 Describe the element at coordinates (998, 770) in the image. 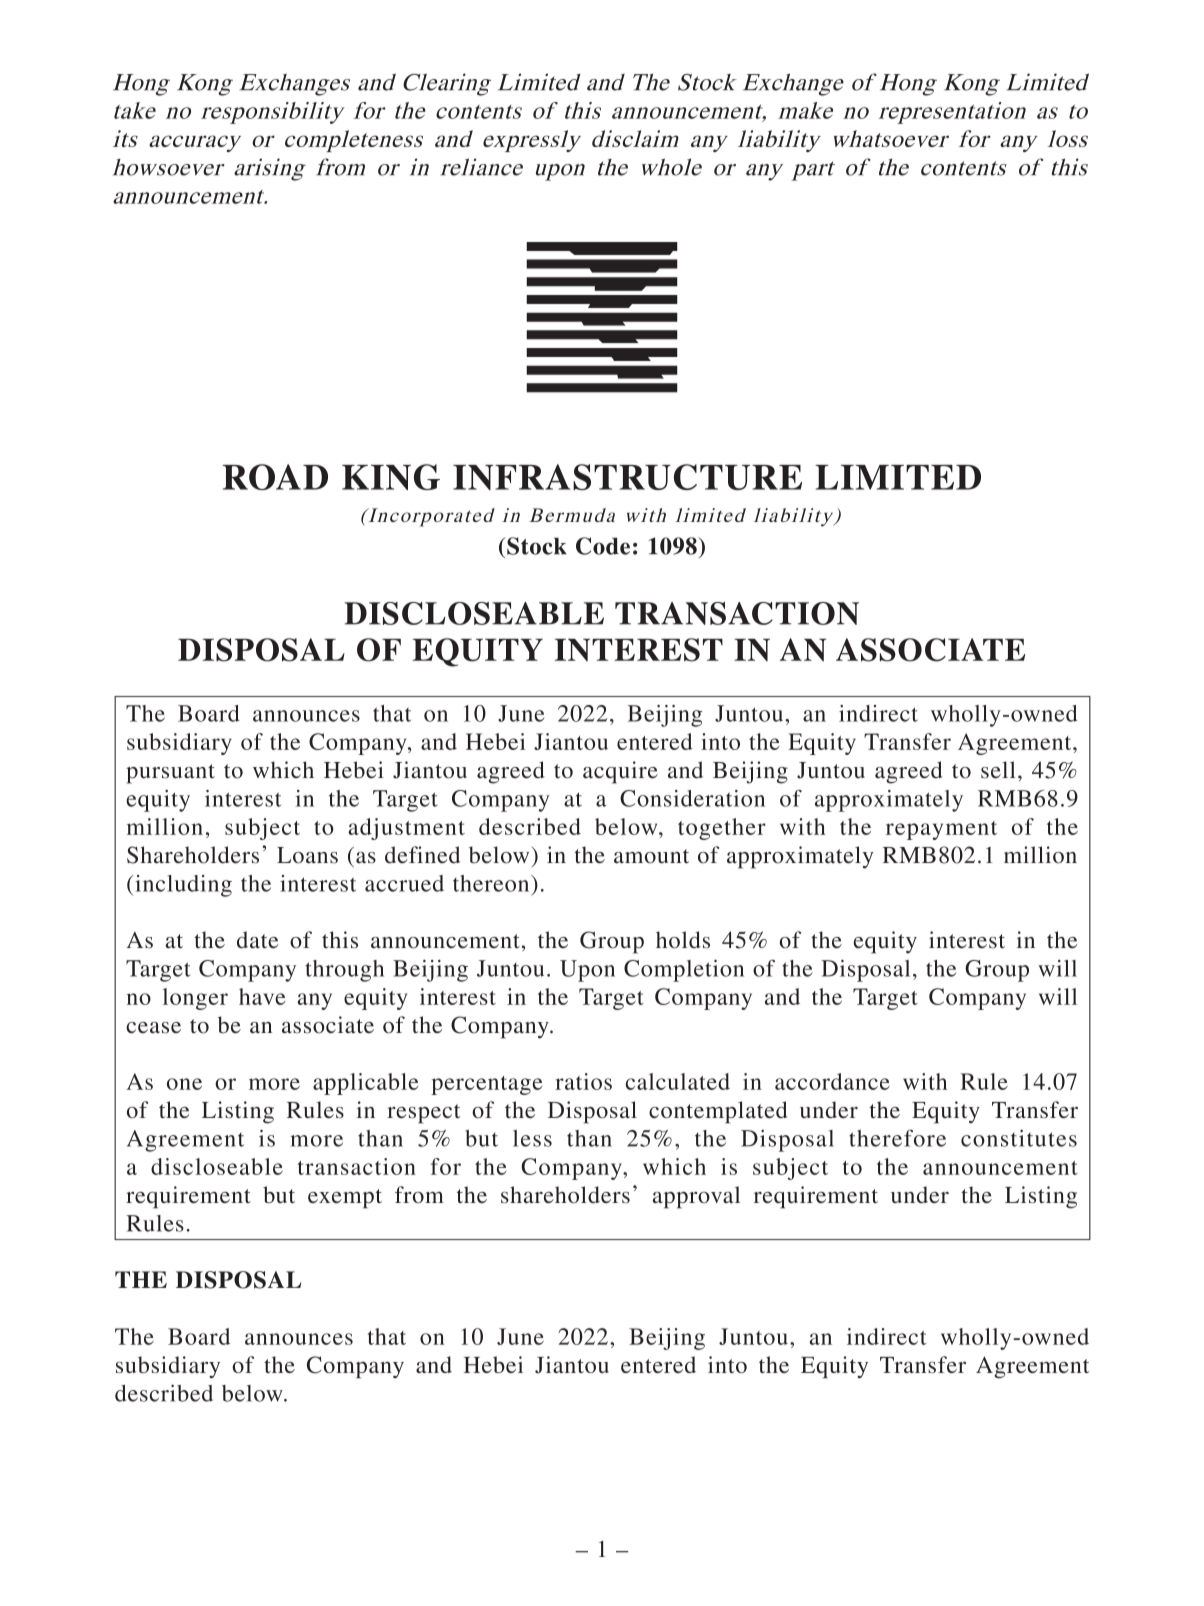

I see `sell` at that location.
